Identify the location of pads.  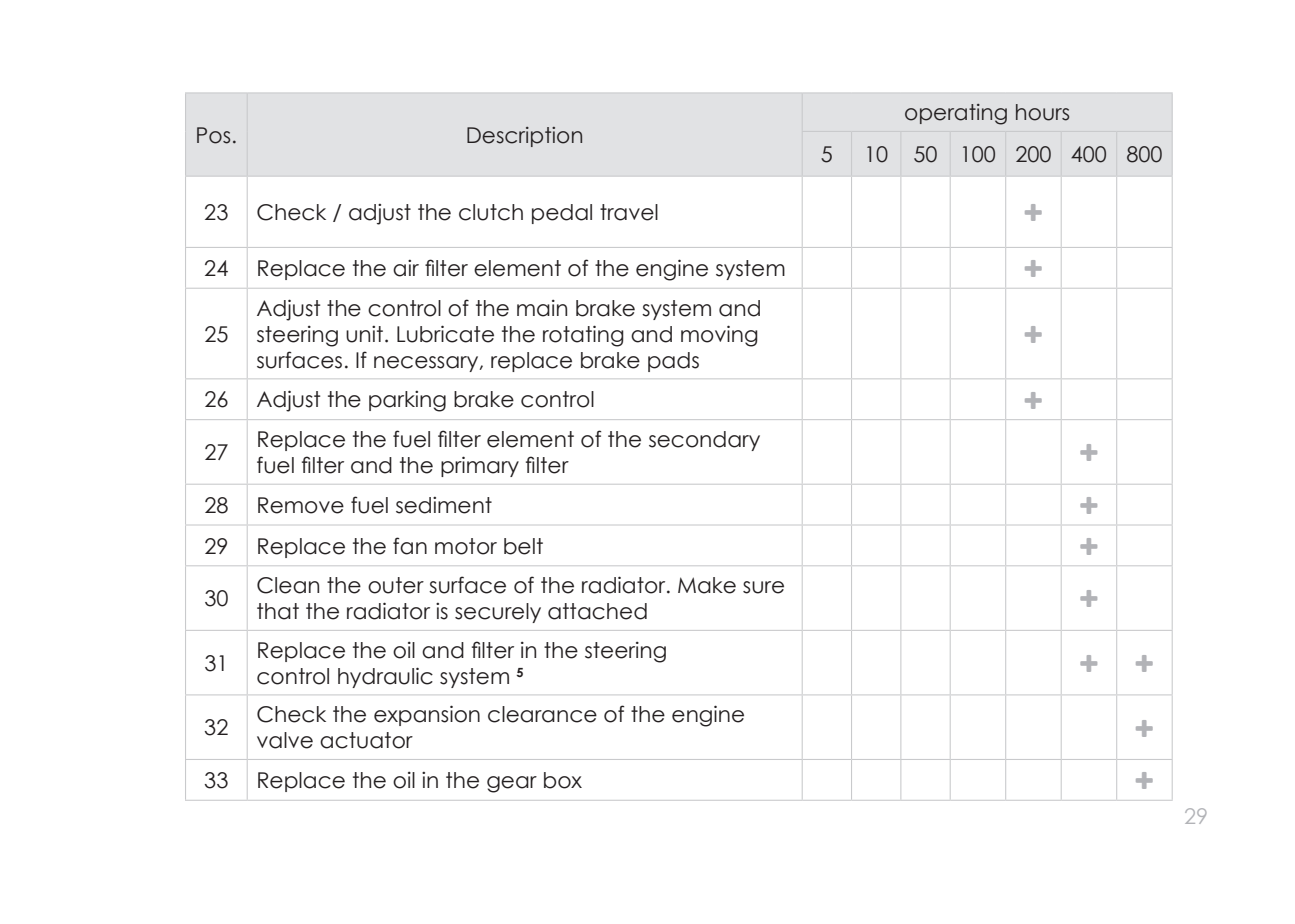
(673, 362).
